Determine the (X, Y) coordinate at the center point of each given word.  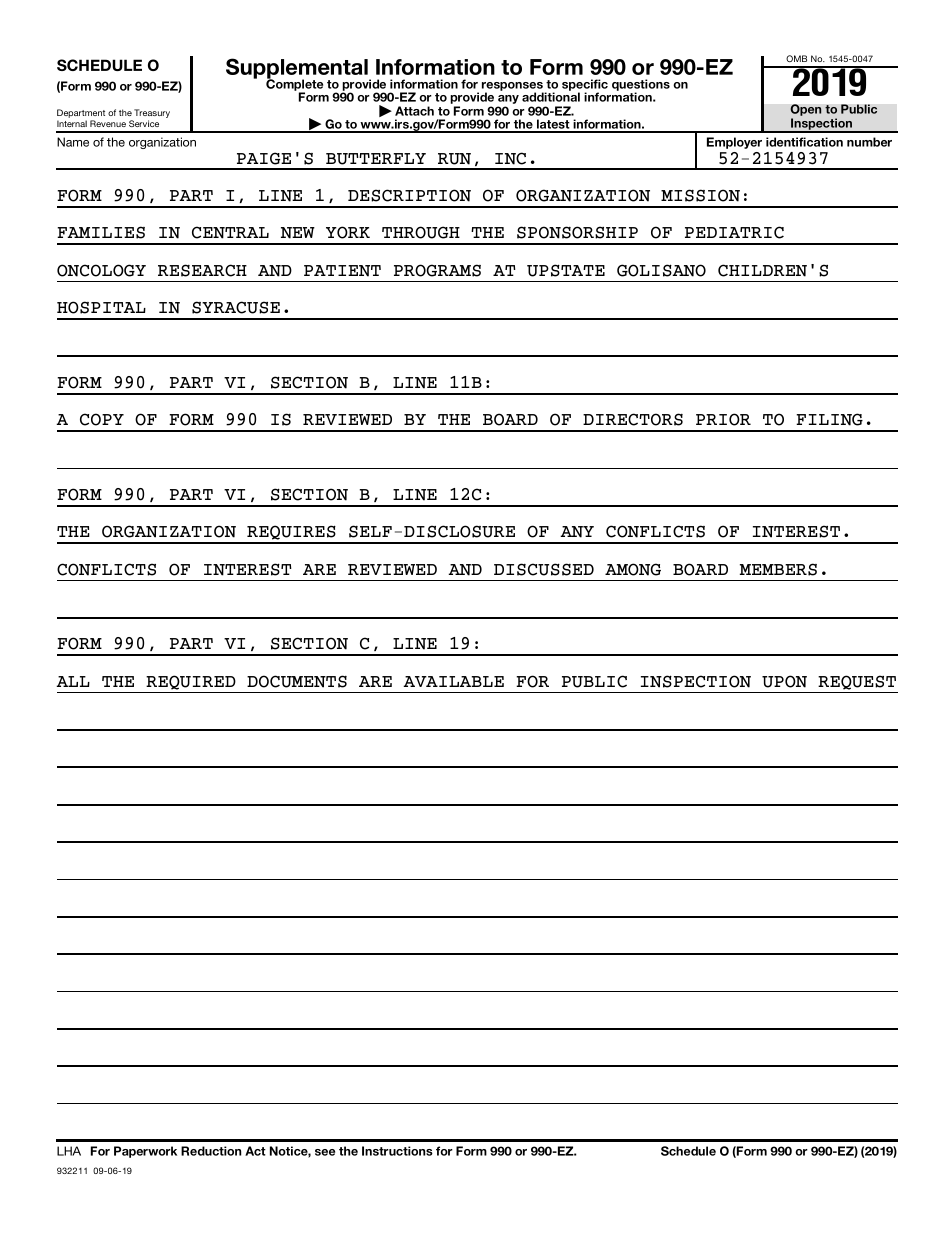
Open (806, 111)
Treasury (152, 115)
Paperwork (145, 1152)
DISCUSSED (544, 569)
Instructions (397, 1151)
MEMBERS (778, 569)
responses (513, 88)
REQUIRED (191, 682)
